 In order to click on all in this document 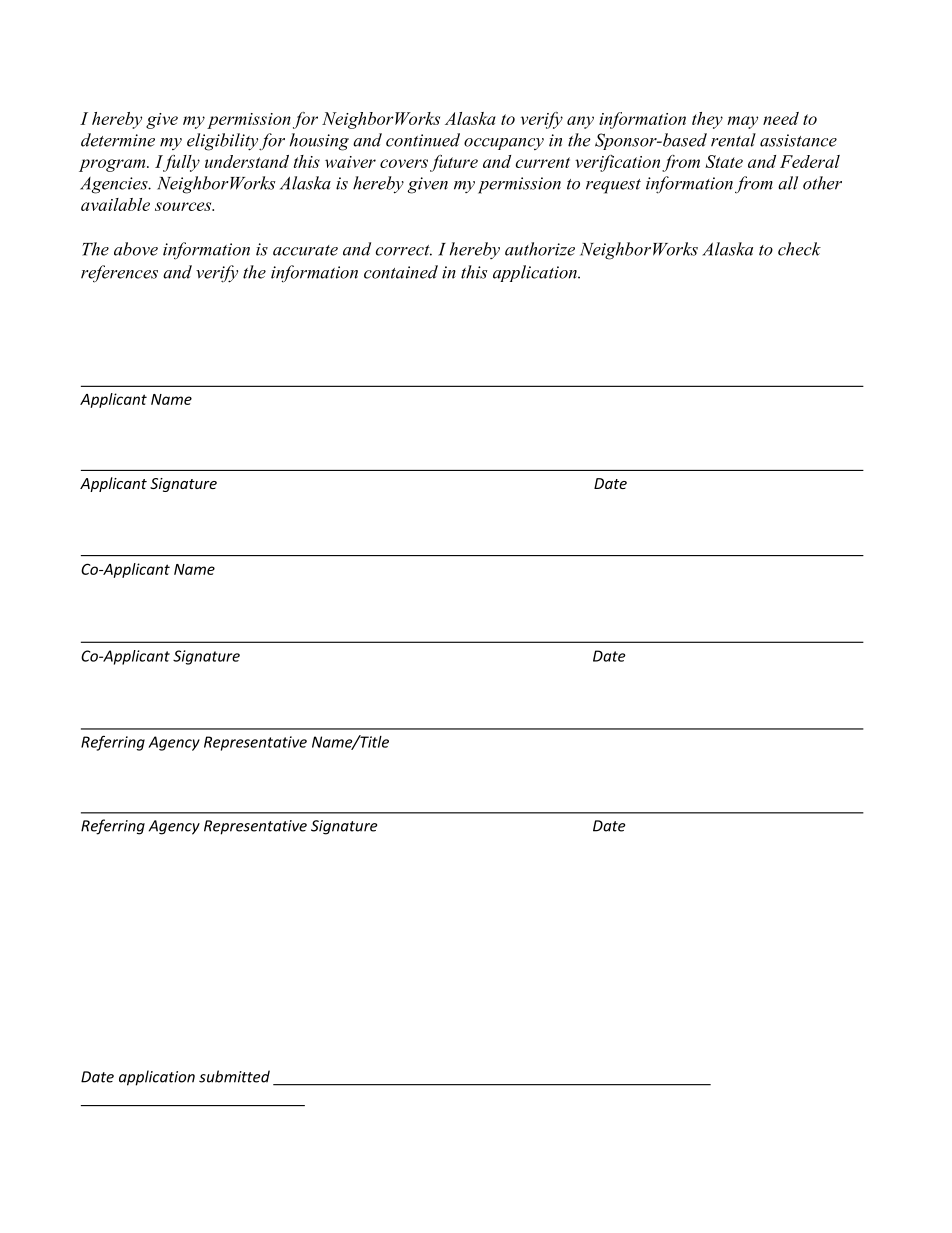, I will do `click(788, 183)`.
